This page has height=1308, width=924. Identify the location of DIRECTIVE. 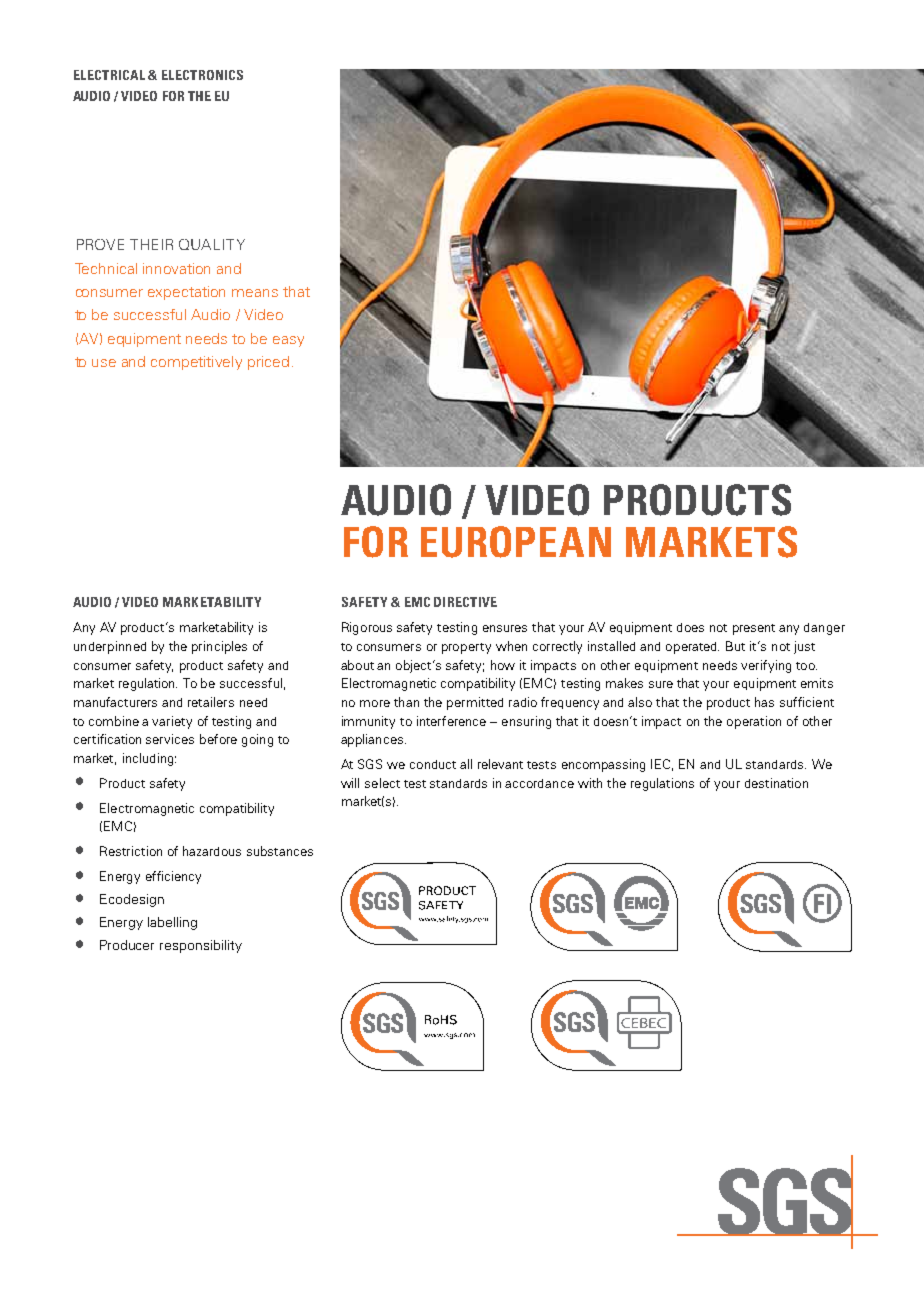
(465, 602).
